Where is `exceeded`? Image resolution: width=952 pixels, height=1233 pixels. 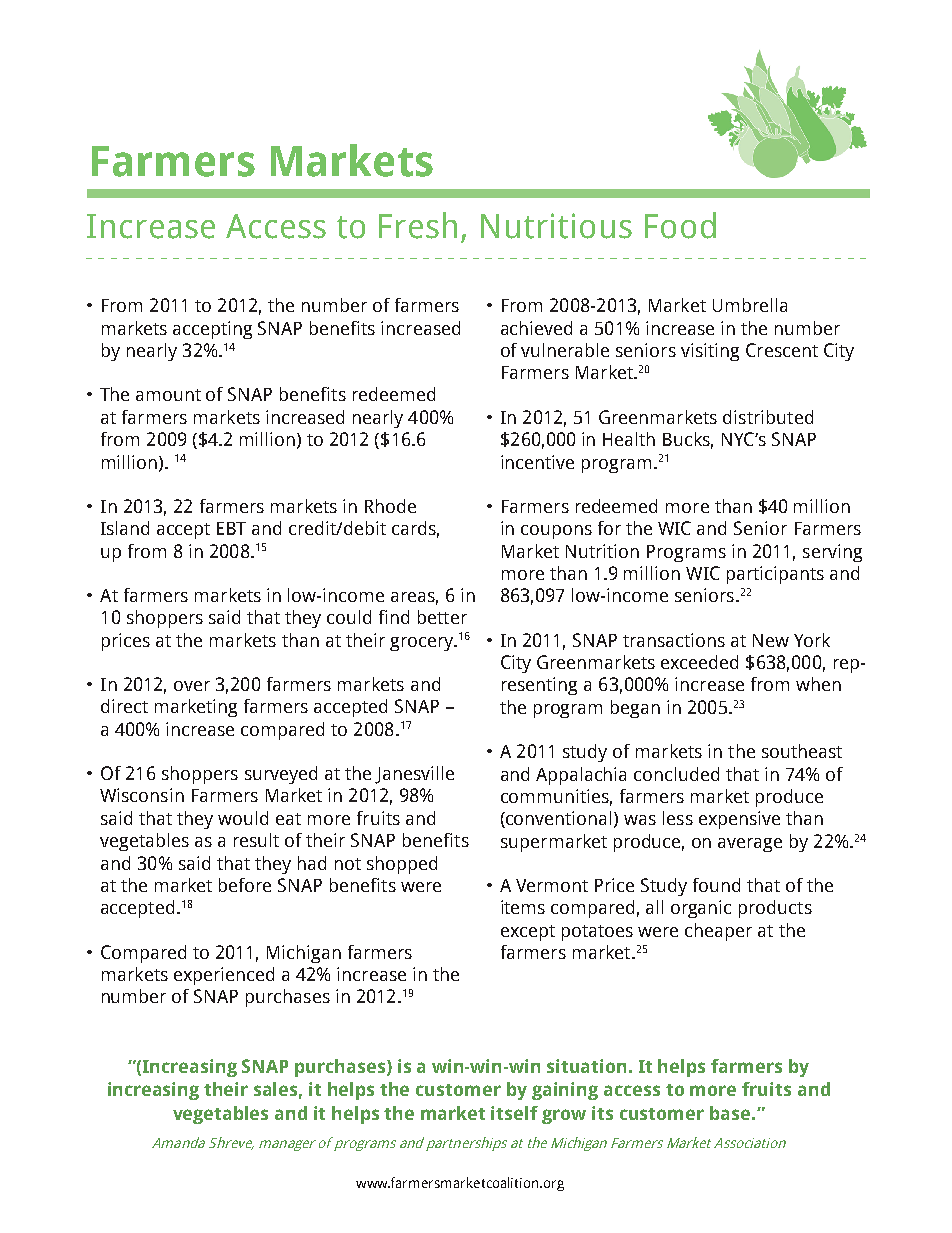 exceeded is located at coordinates (699, 662).
